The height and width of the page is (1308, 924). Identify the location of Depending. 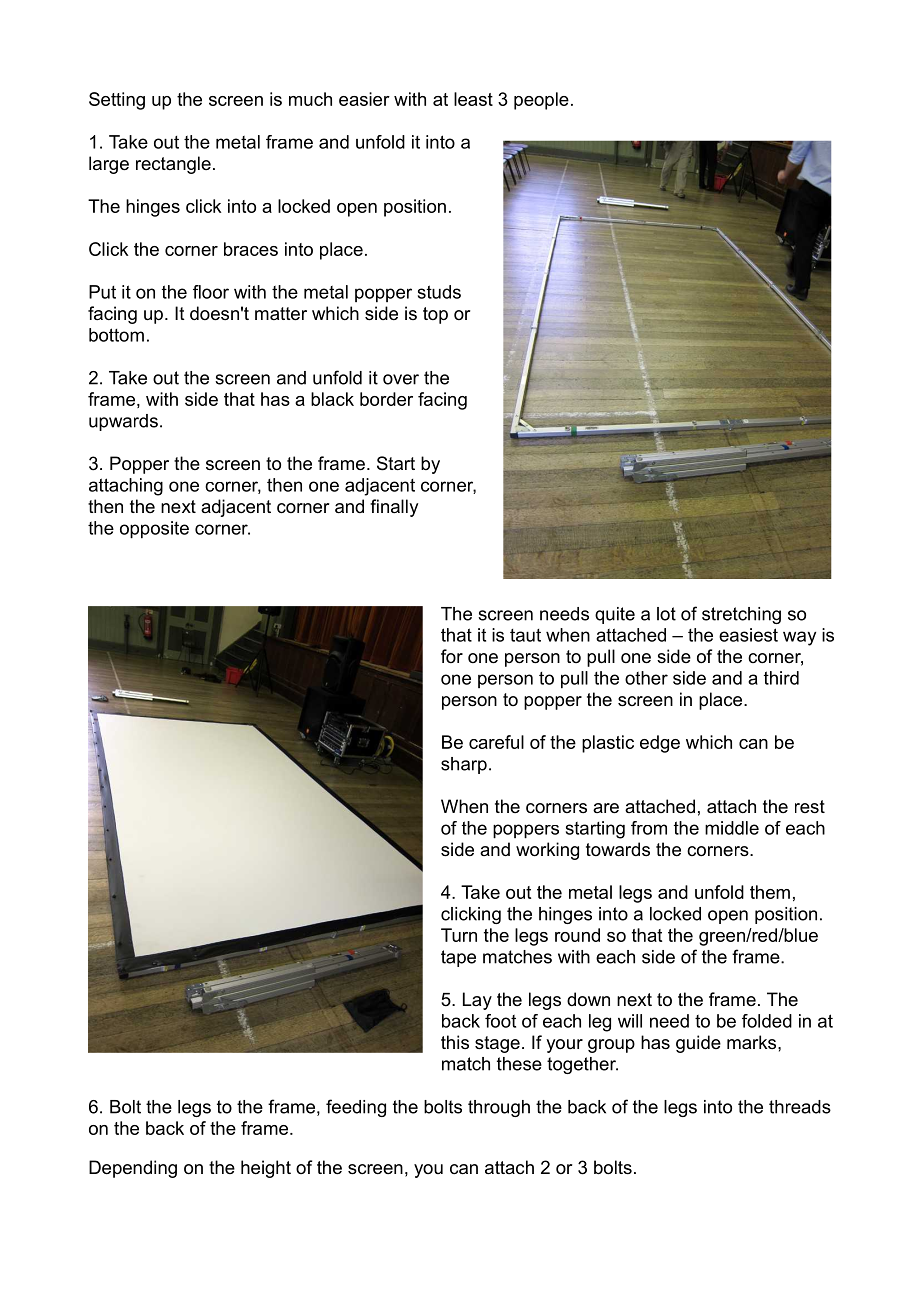
(133, 1169).
